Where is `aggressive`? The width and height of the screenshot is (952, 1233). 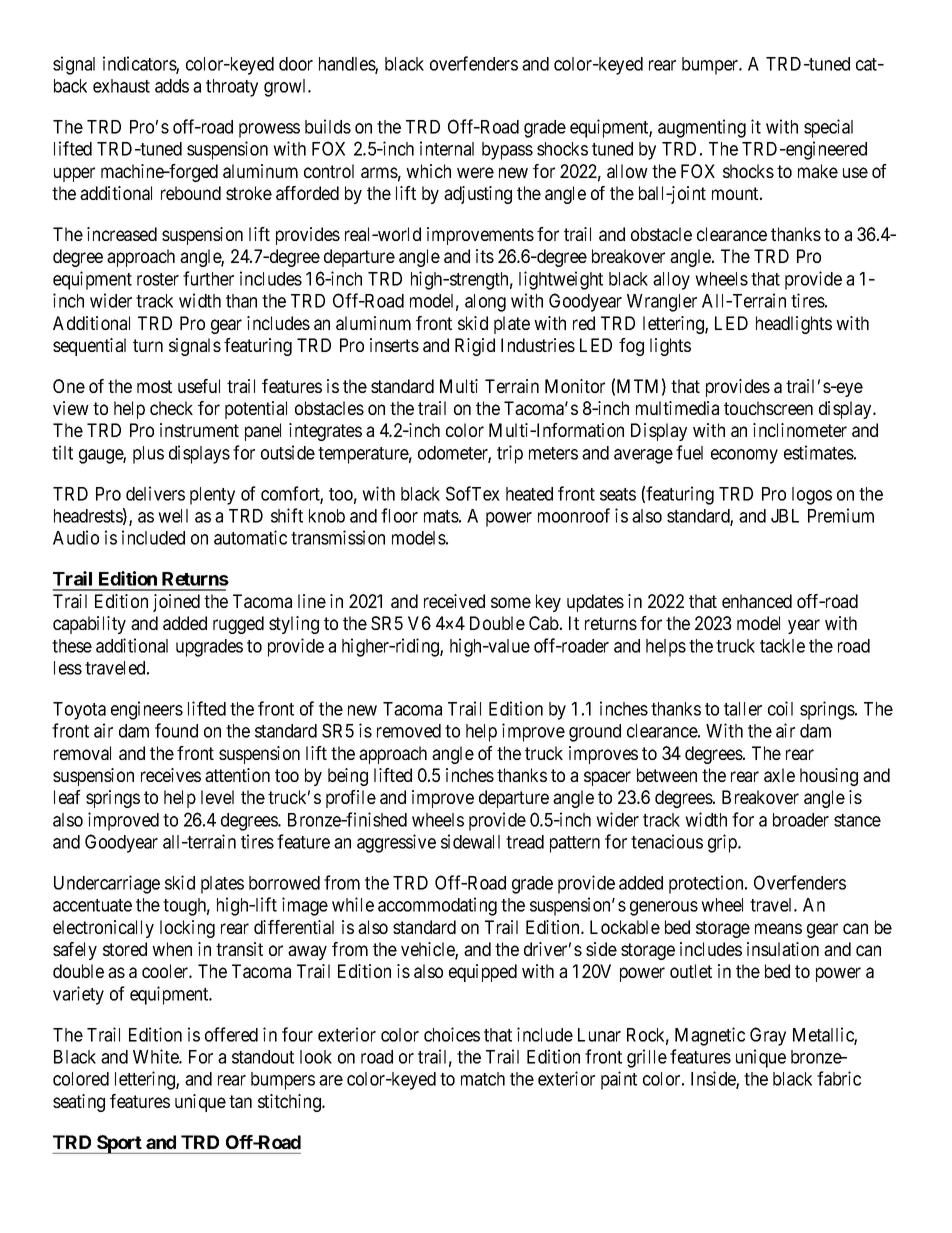
aggressive is located at coordinates (396, 843).
